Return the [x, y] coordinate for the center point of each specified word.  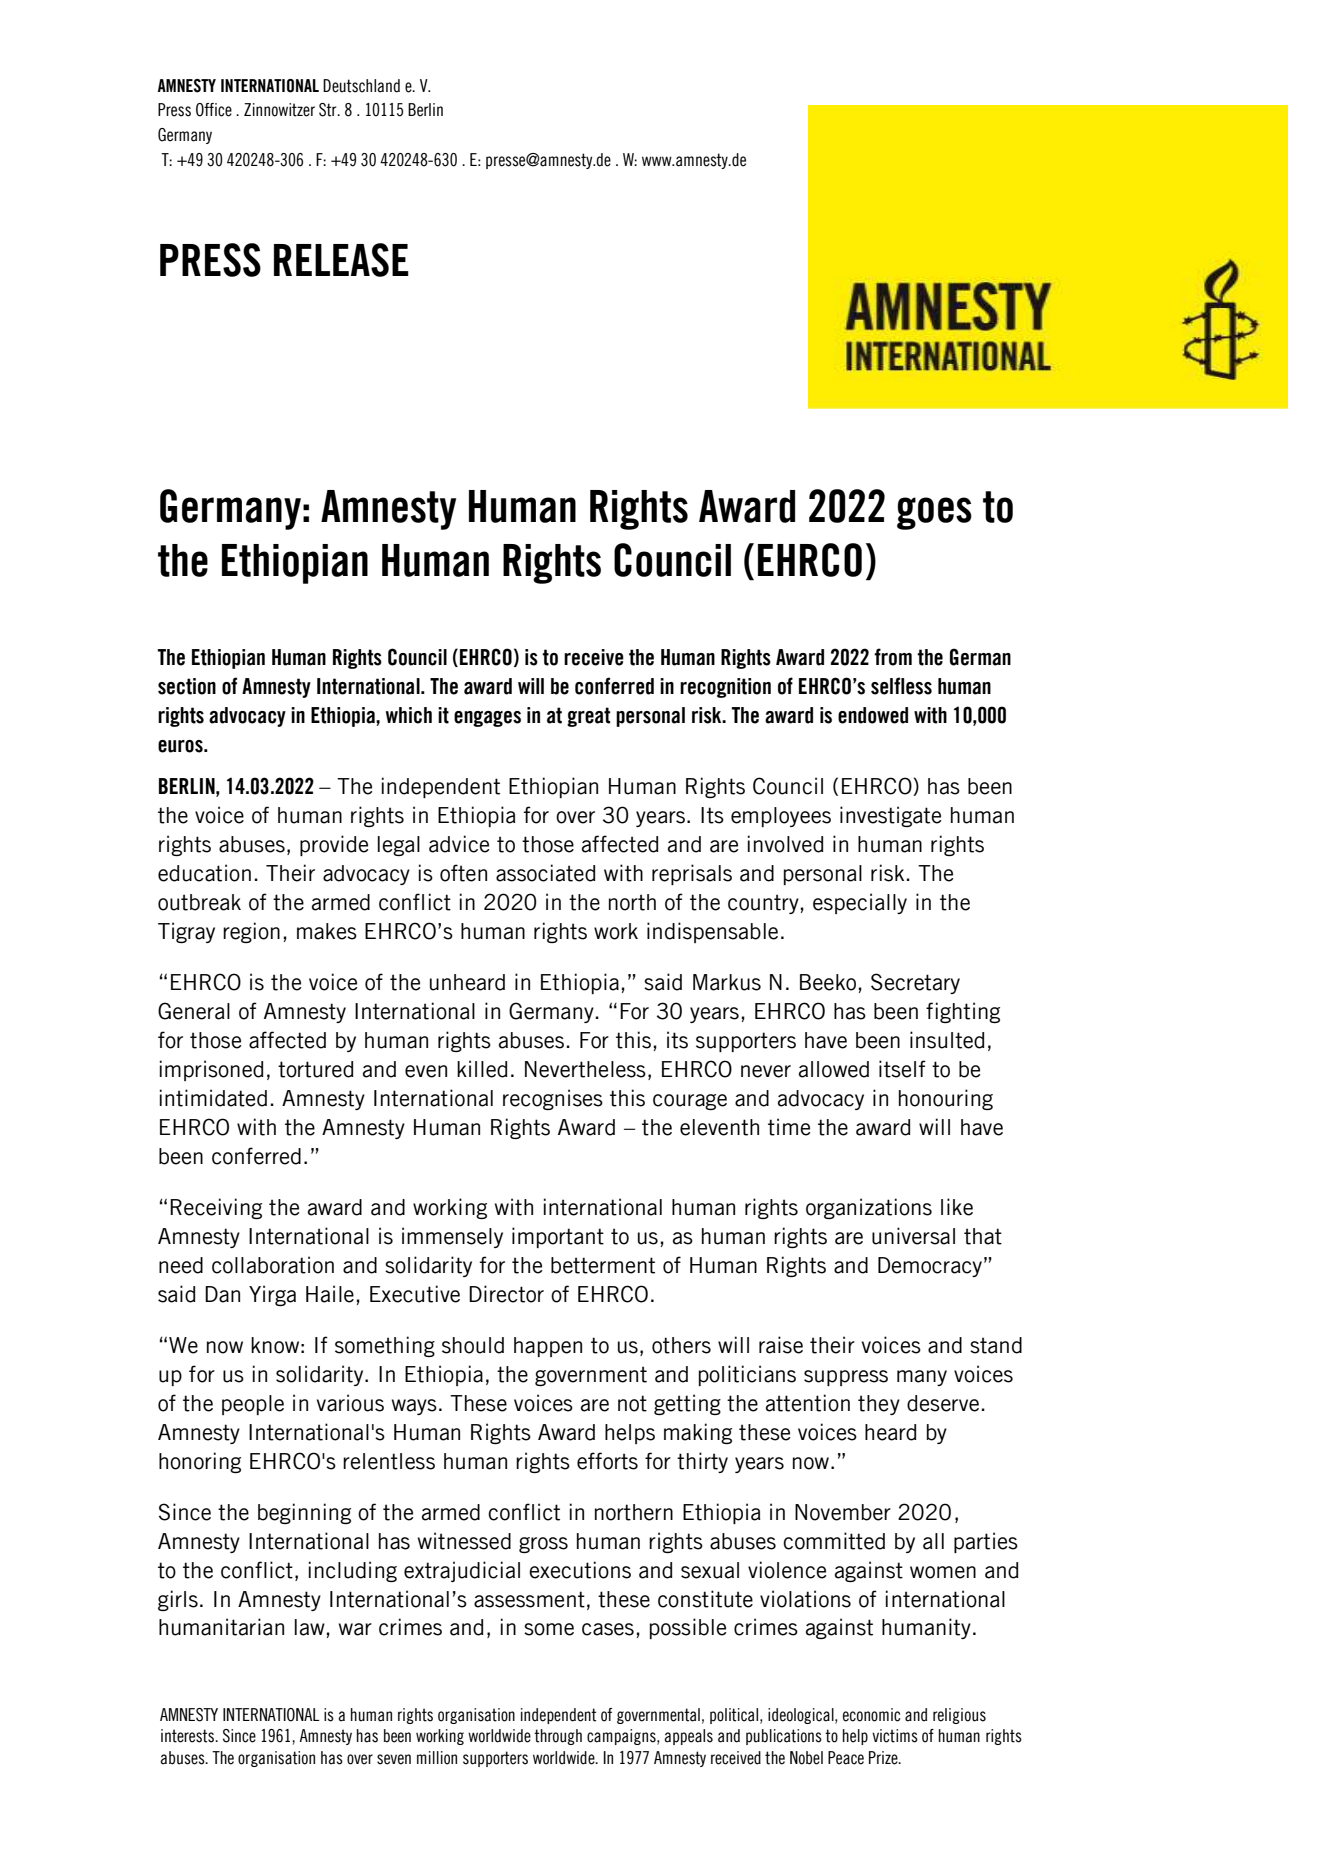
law [310, 1627]
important [558, 1237]
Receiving [216, 1208]
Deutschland [361, 86]
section [187, 686]
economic [872, 1715]
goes [934, 513]
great [589, 717]
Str [329, 110]
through [558, 1737]
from [893, 657]
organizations [869, 1208]
